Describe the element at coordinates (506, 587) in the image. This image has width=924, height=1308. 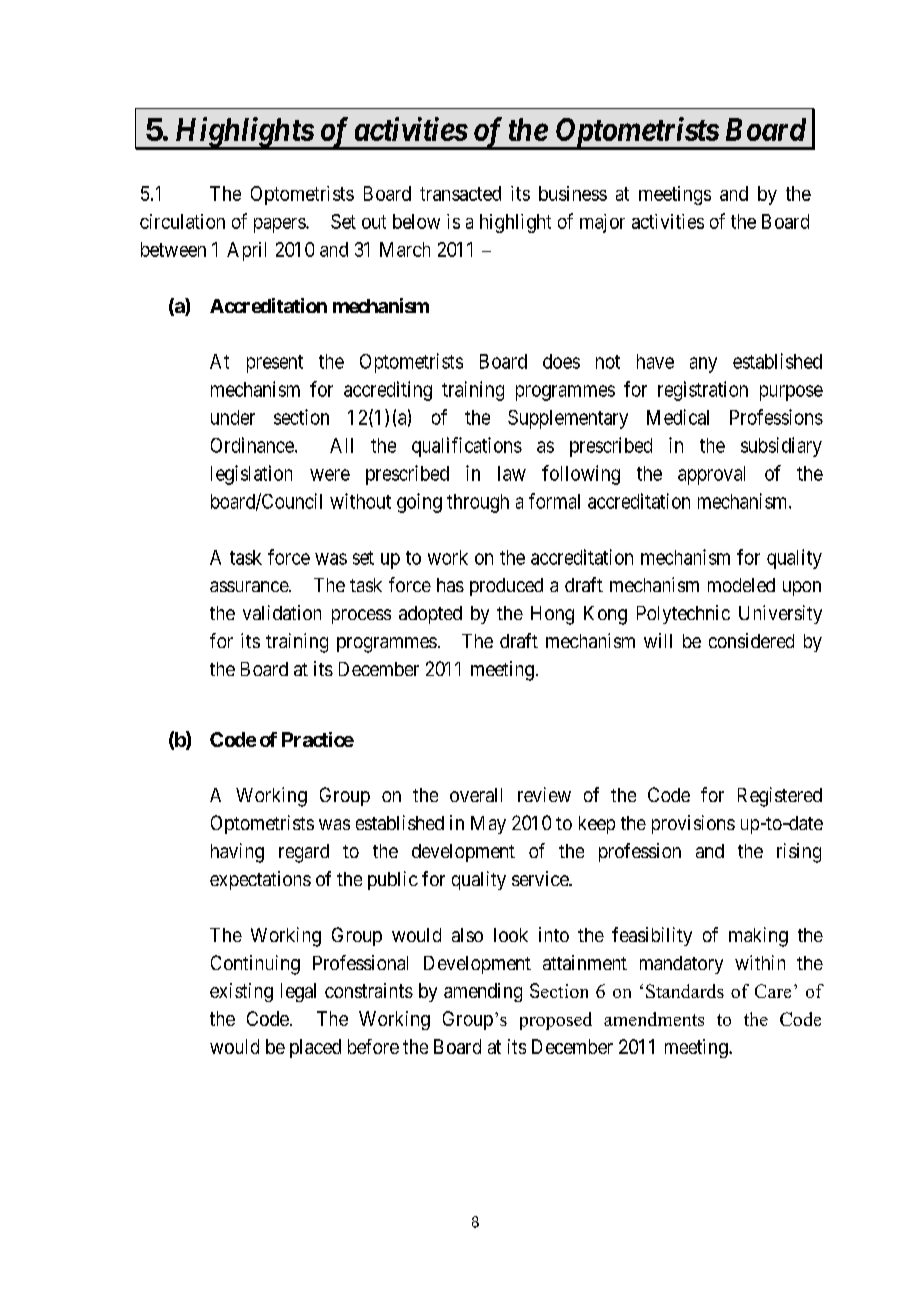
I see `produced` at that location.
